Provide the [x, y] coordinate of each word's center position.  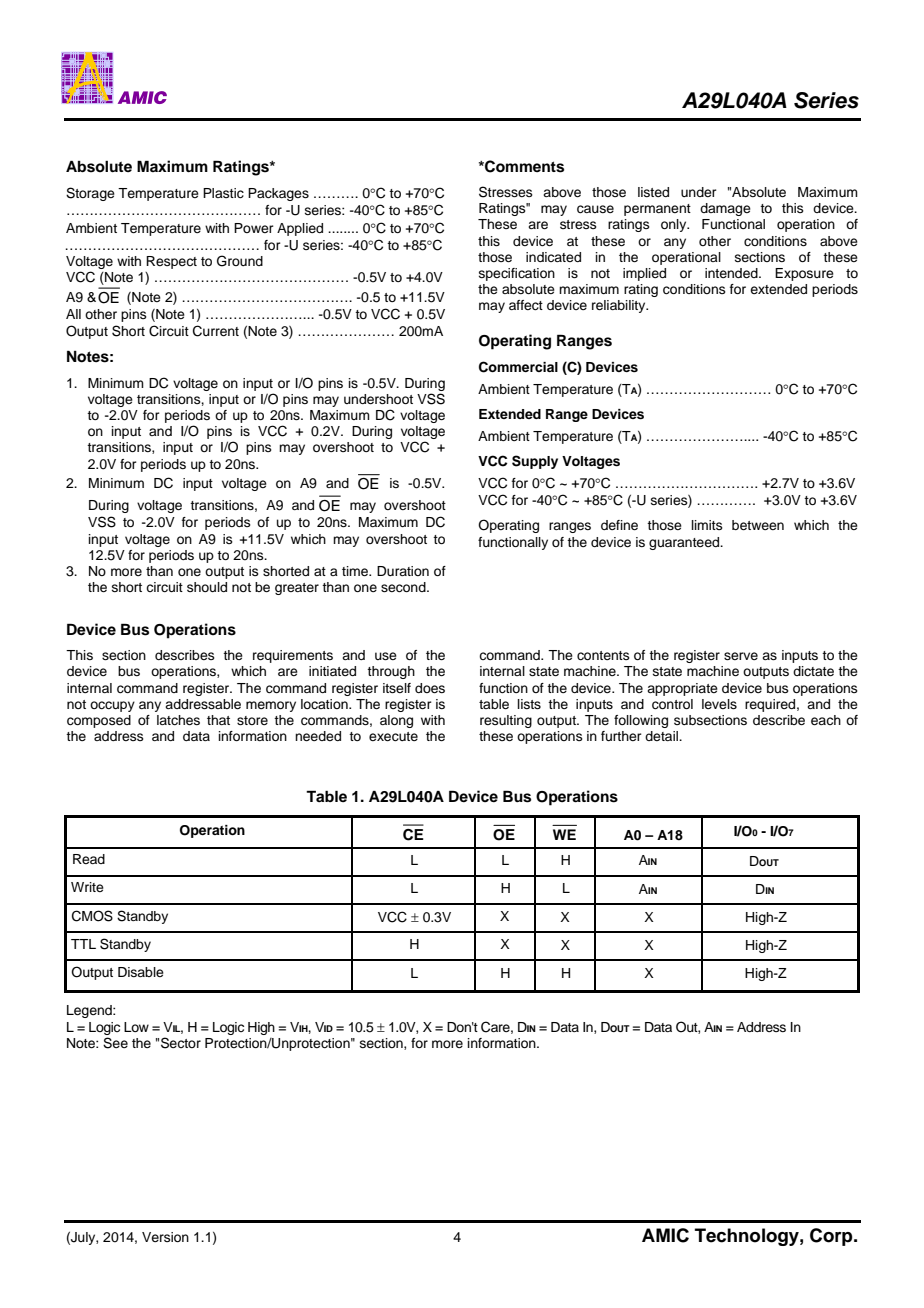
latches [178, 720]
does [430, 688]
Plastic [223, 193]
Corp [832, 1237]
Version [165, 1237]
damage [725, 209]
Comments [523, 166]
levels [719, 704]
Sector [181, 1043]
